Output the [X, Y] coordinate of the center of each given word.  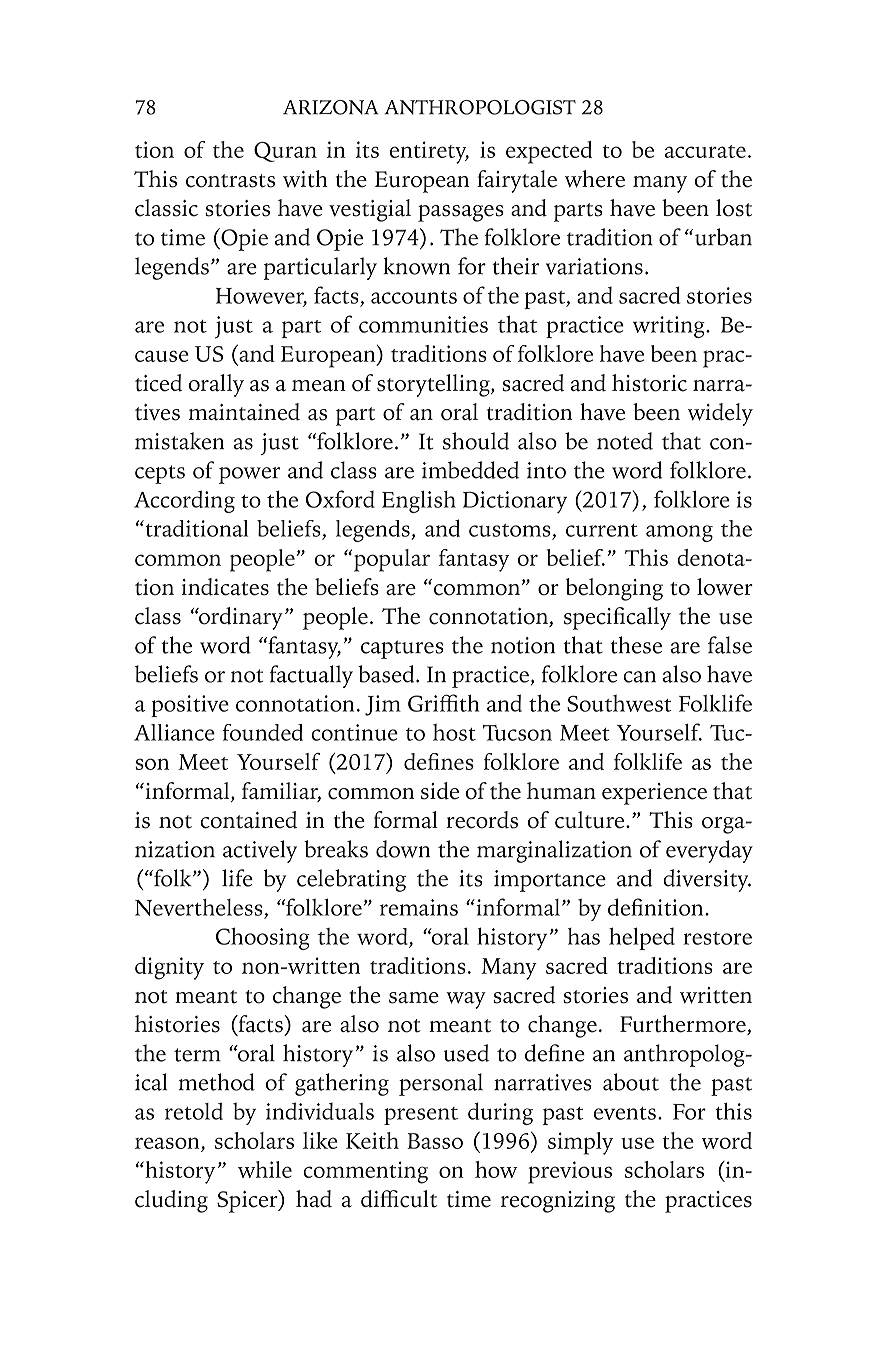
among [679, 533]
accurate [705, 151]
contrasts [230, 181]
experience [654, 794]
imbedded [470, 470]
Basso [435, 1141]
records [482, 820]
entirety [429, 152]
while [265, 1169]
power [249, 475]
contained [248, 820]
